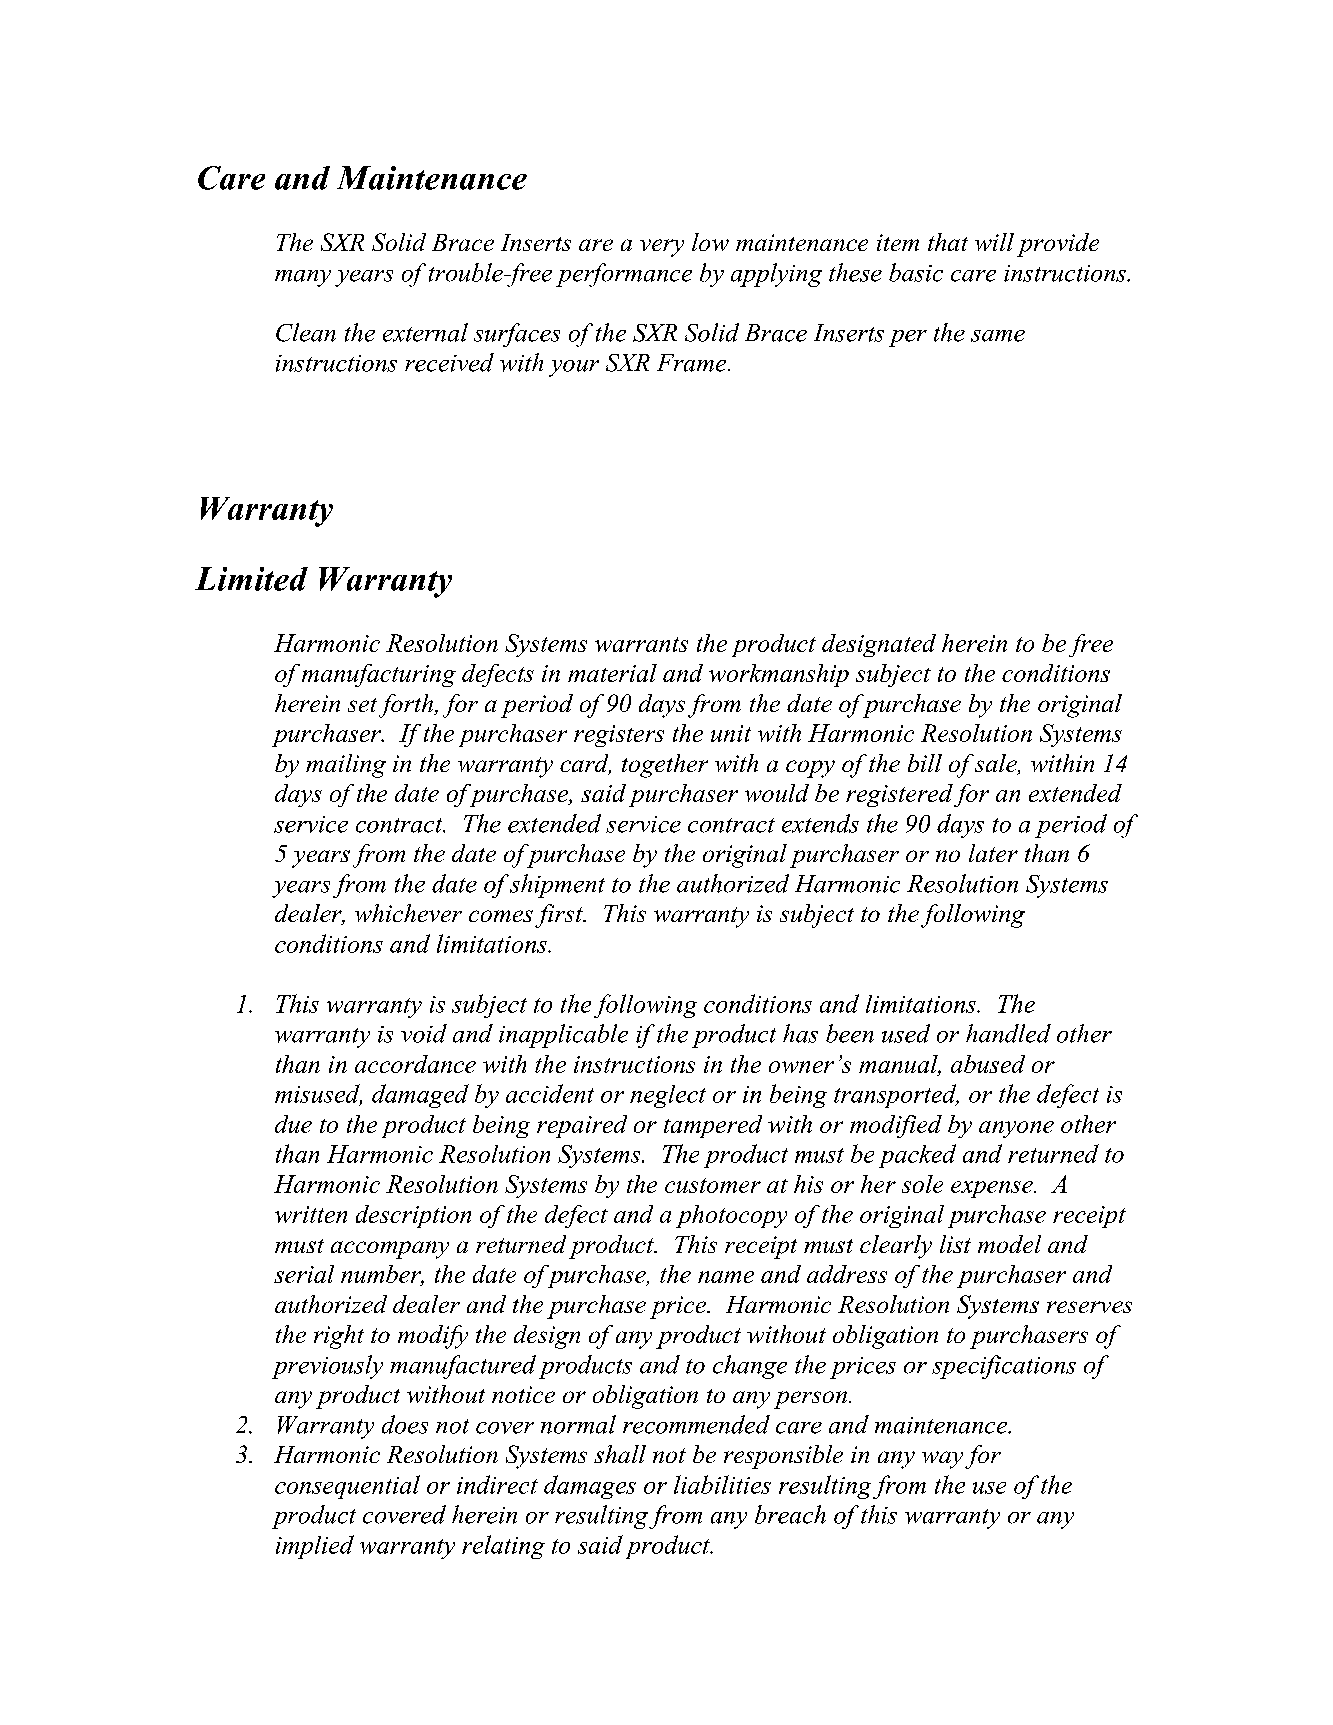 The height and width of the screenshot is (1725, 1333). What do you see at coordinates (557, 886) in the screenshot?
I see `shipment` at bounding box center [557, 886].
